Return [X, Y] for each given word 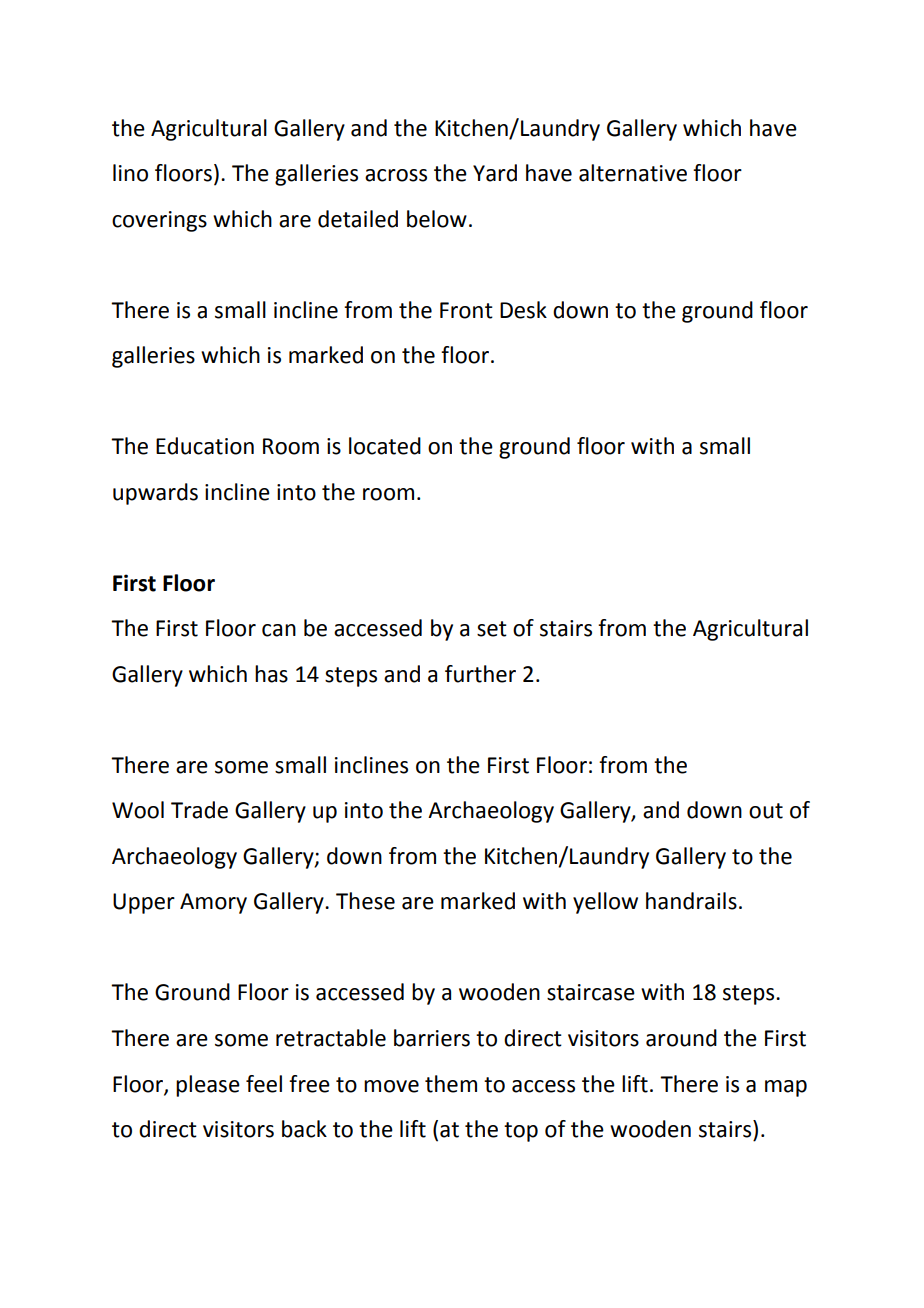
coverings [159, 221]
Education [205, 446]
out [766, 811]
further [480, 674]
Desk [523, 310]
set [492, 629]
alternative [633, 173]
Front [466, 310]
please [208, 1086]
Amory [213, 903]
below [437, 219]
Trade [199, 810]
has [271, 674]
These [365, 901]
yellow [605, 903]
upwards [155, 494]
